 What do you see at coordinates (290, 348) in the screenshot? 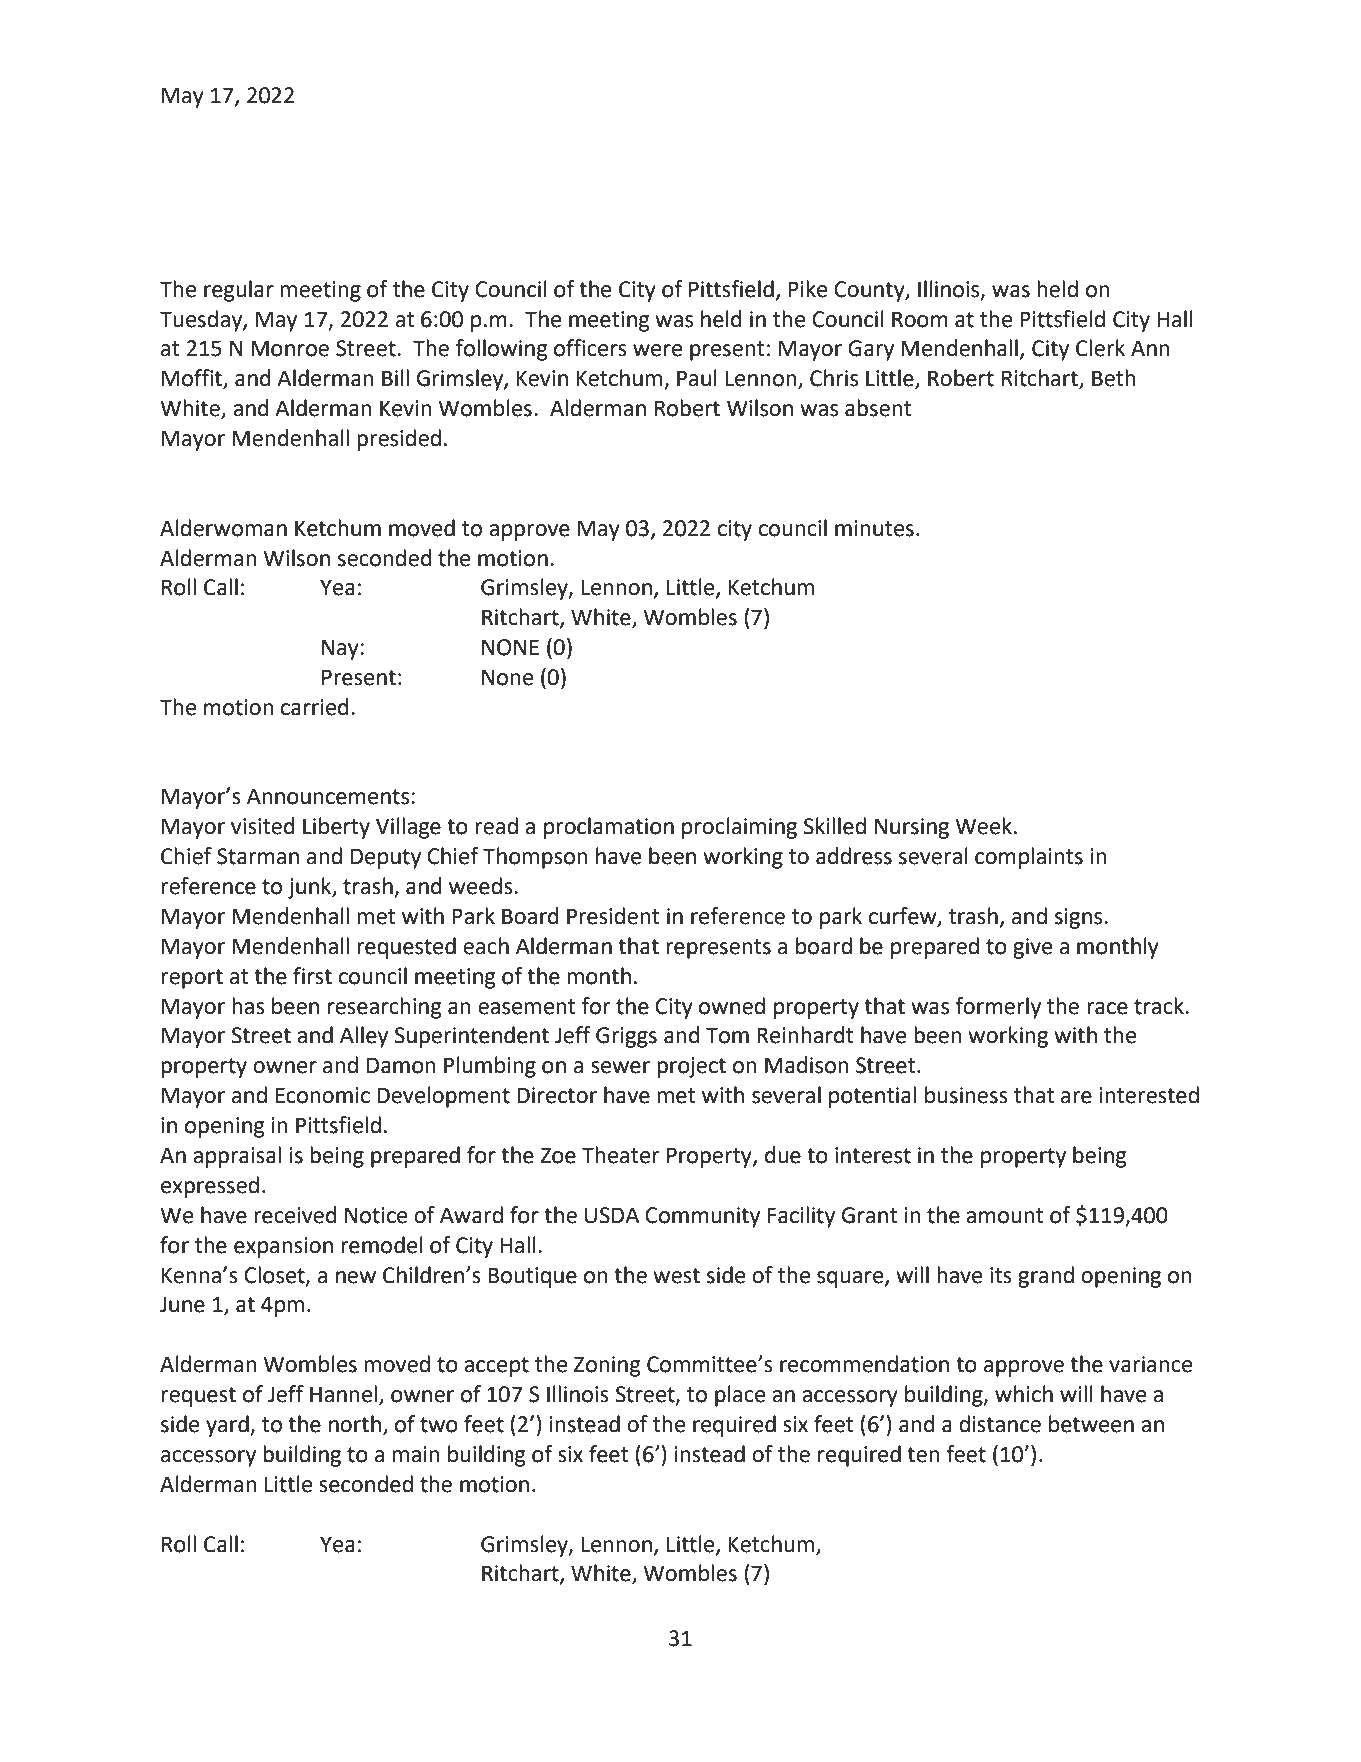
I see `Monroe` at bounding box center [290, 348].
